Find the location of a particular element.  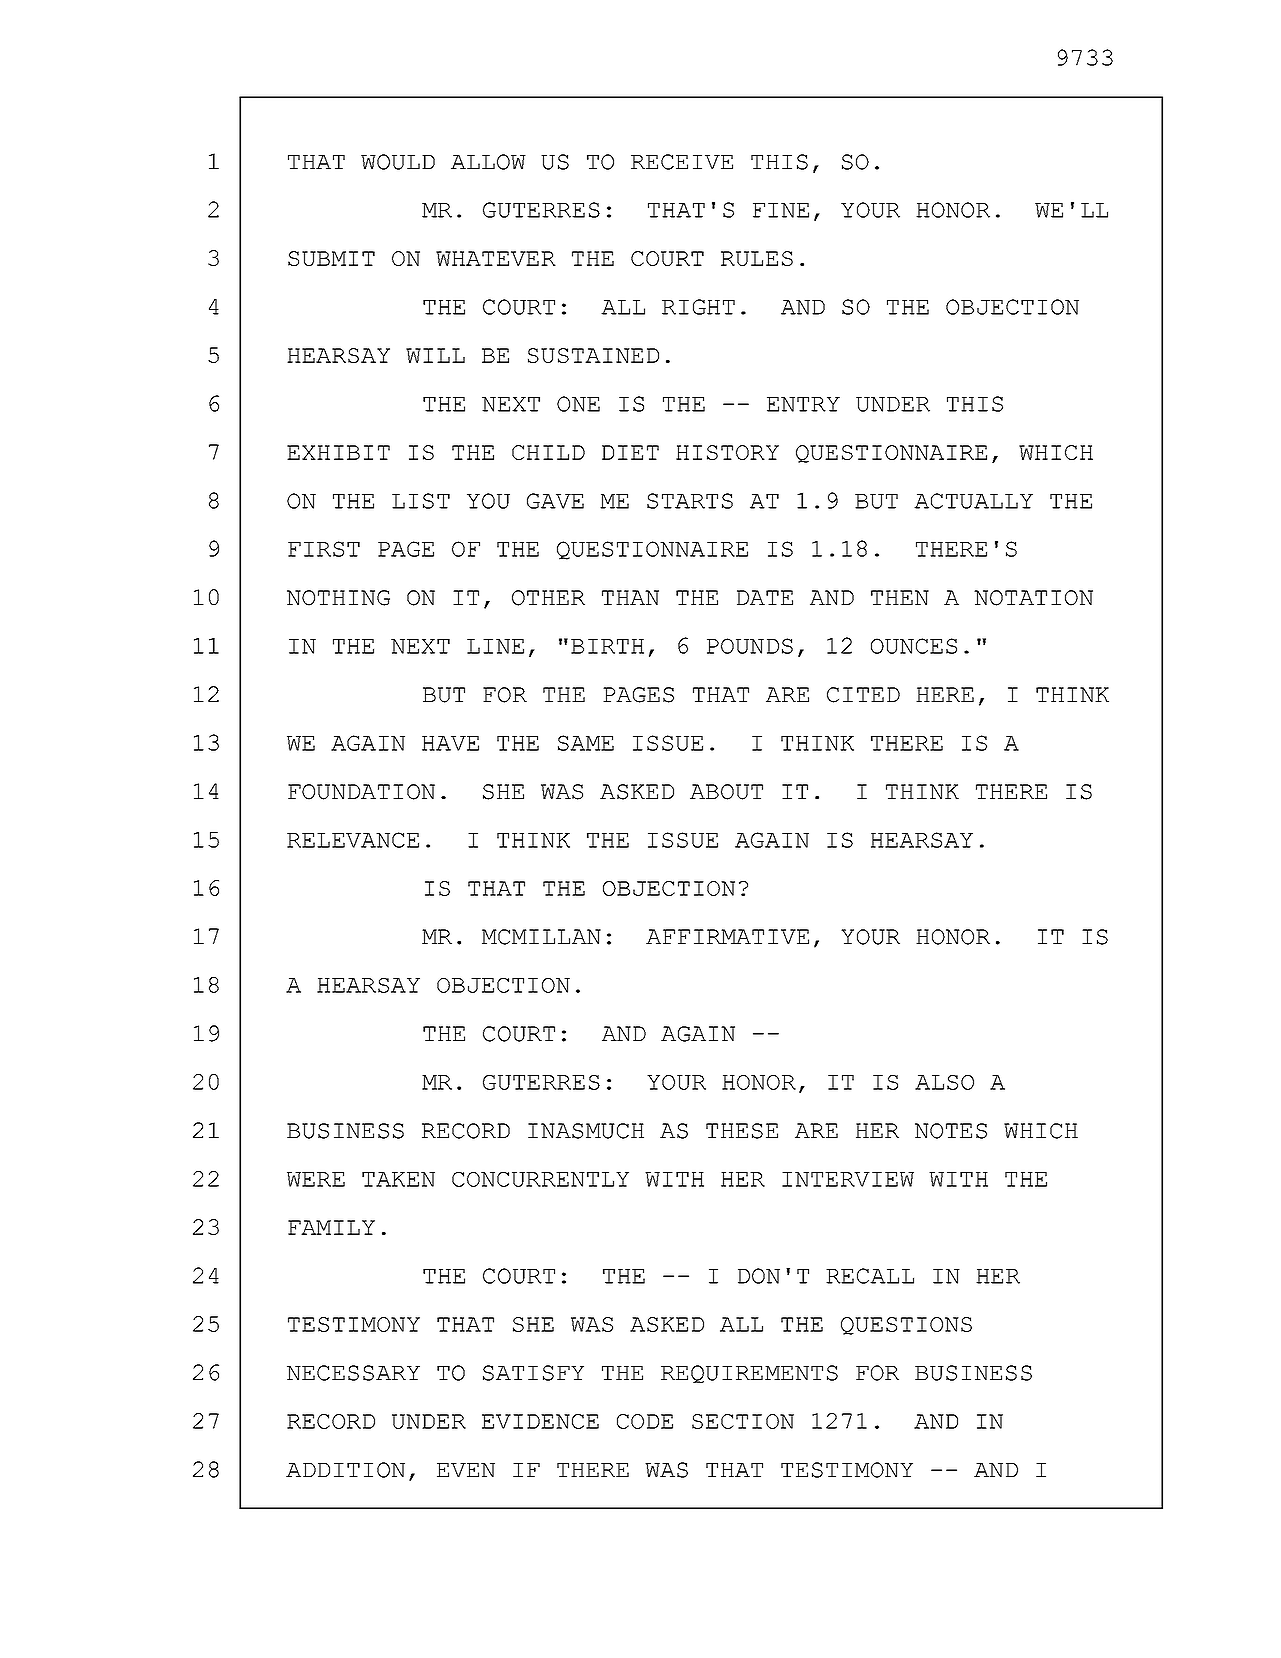

ADDITION is located at coordinates (345, 1470).
